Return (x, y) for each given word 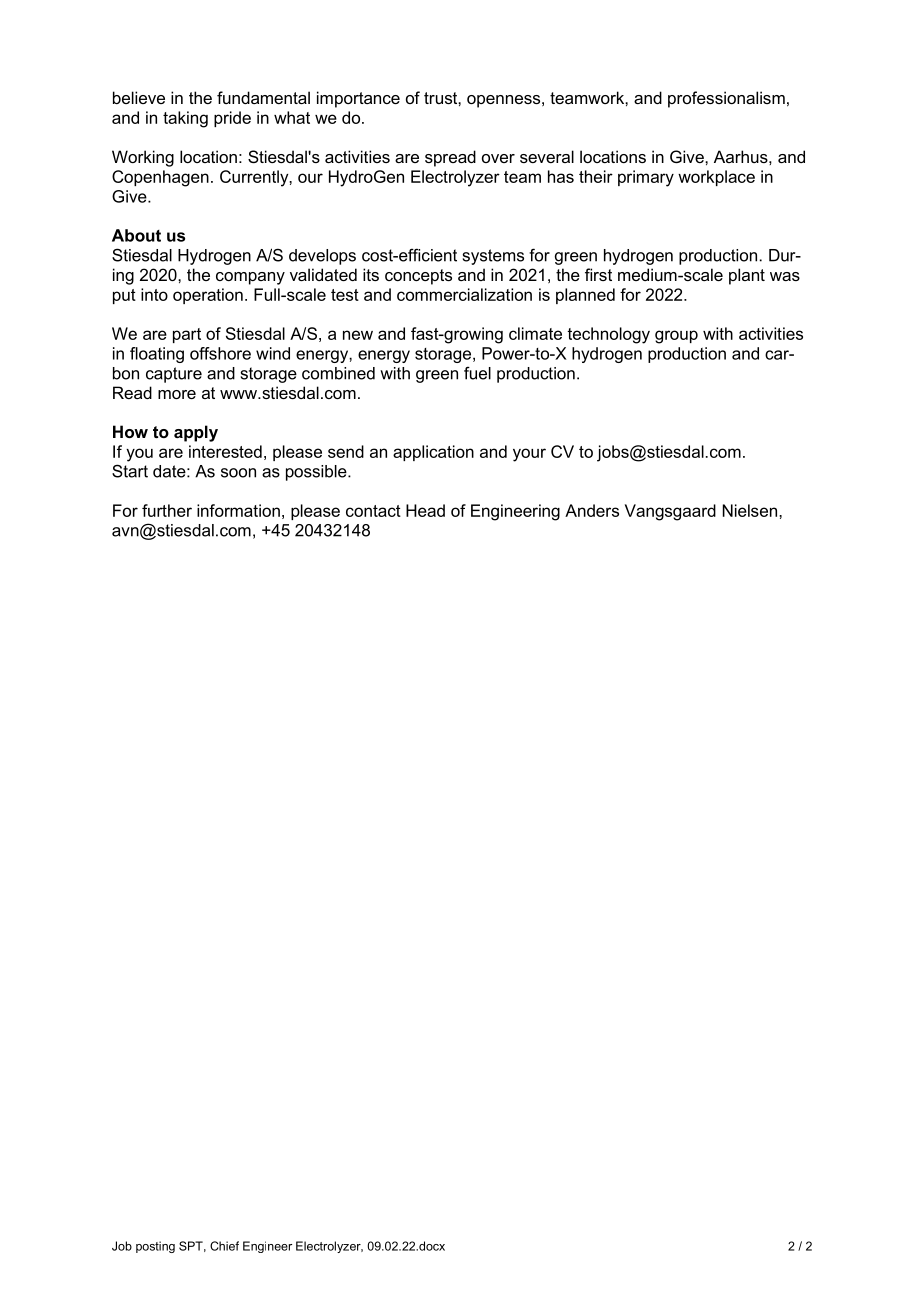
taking (185, 119)
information (238, 510)
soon (238, 473)
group (676, 337)
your (529, 455)
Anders (592, 510)
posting (155, 1247)
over (498, 158)
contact (373, 511)
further (167, 510)
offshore (220, 353)
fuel (477, 373)
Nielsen (750, 510)
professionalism (726, 99)
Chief (224, 1246)
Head (425, 510)
